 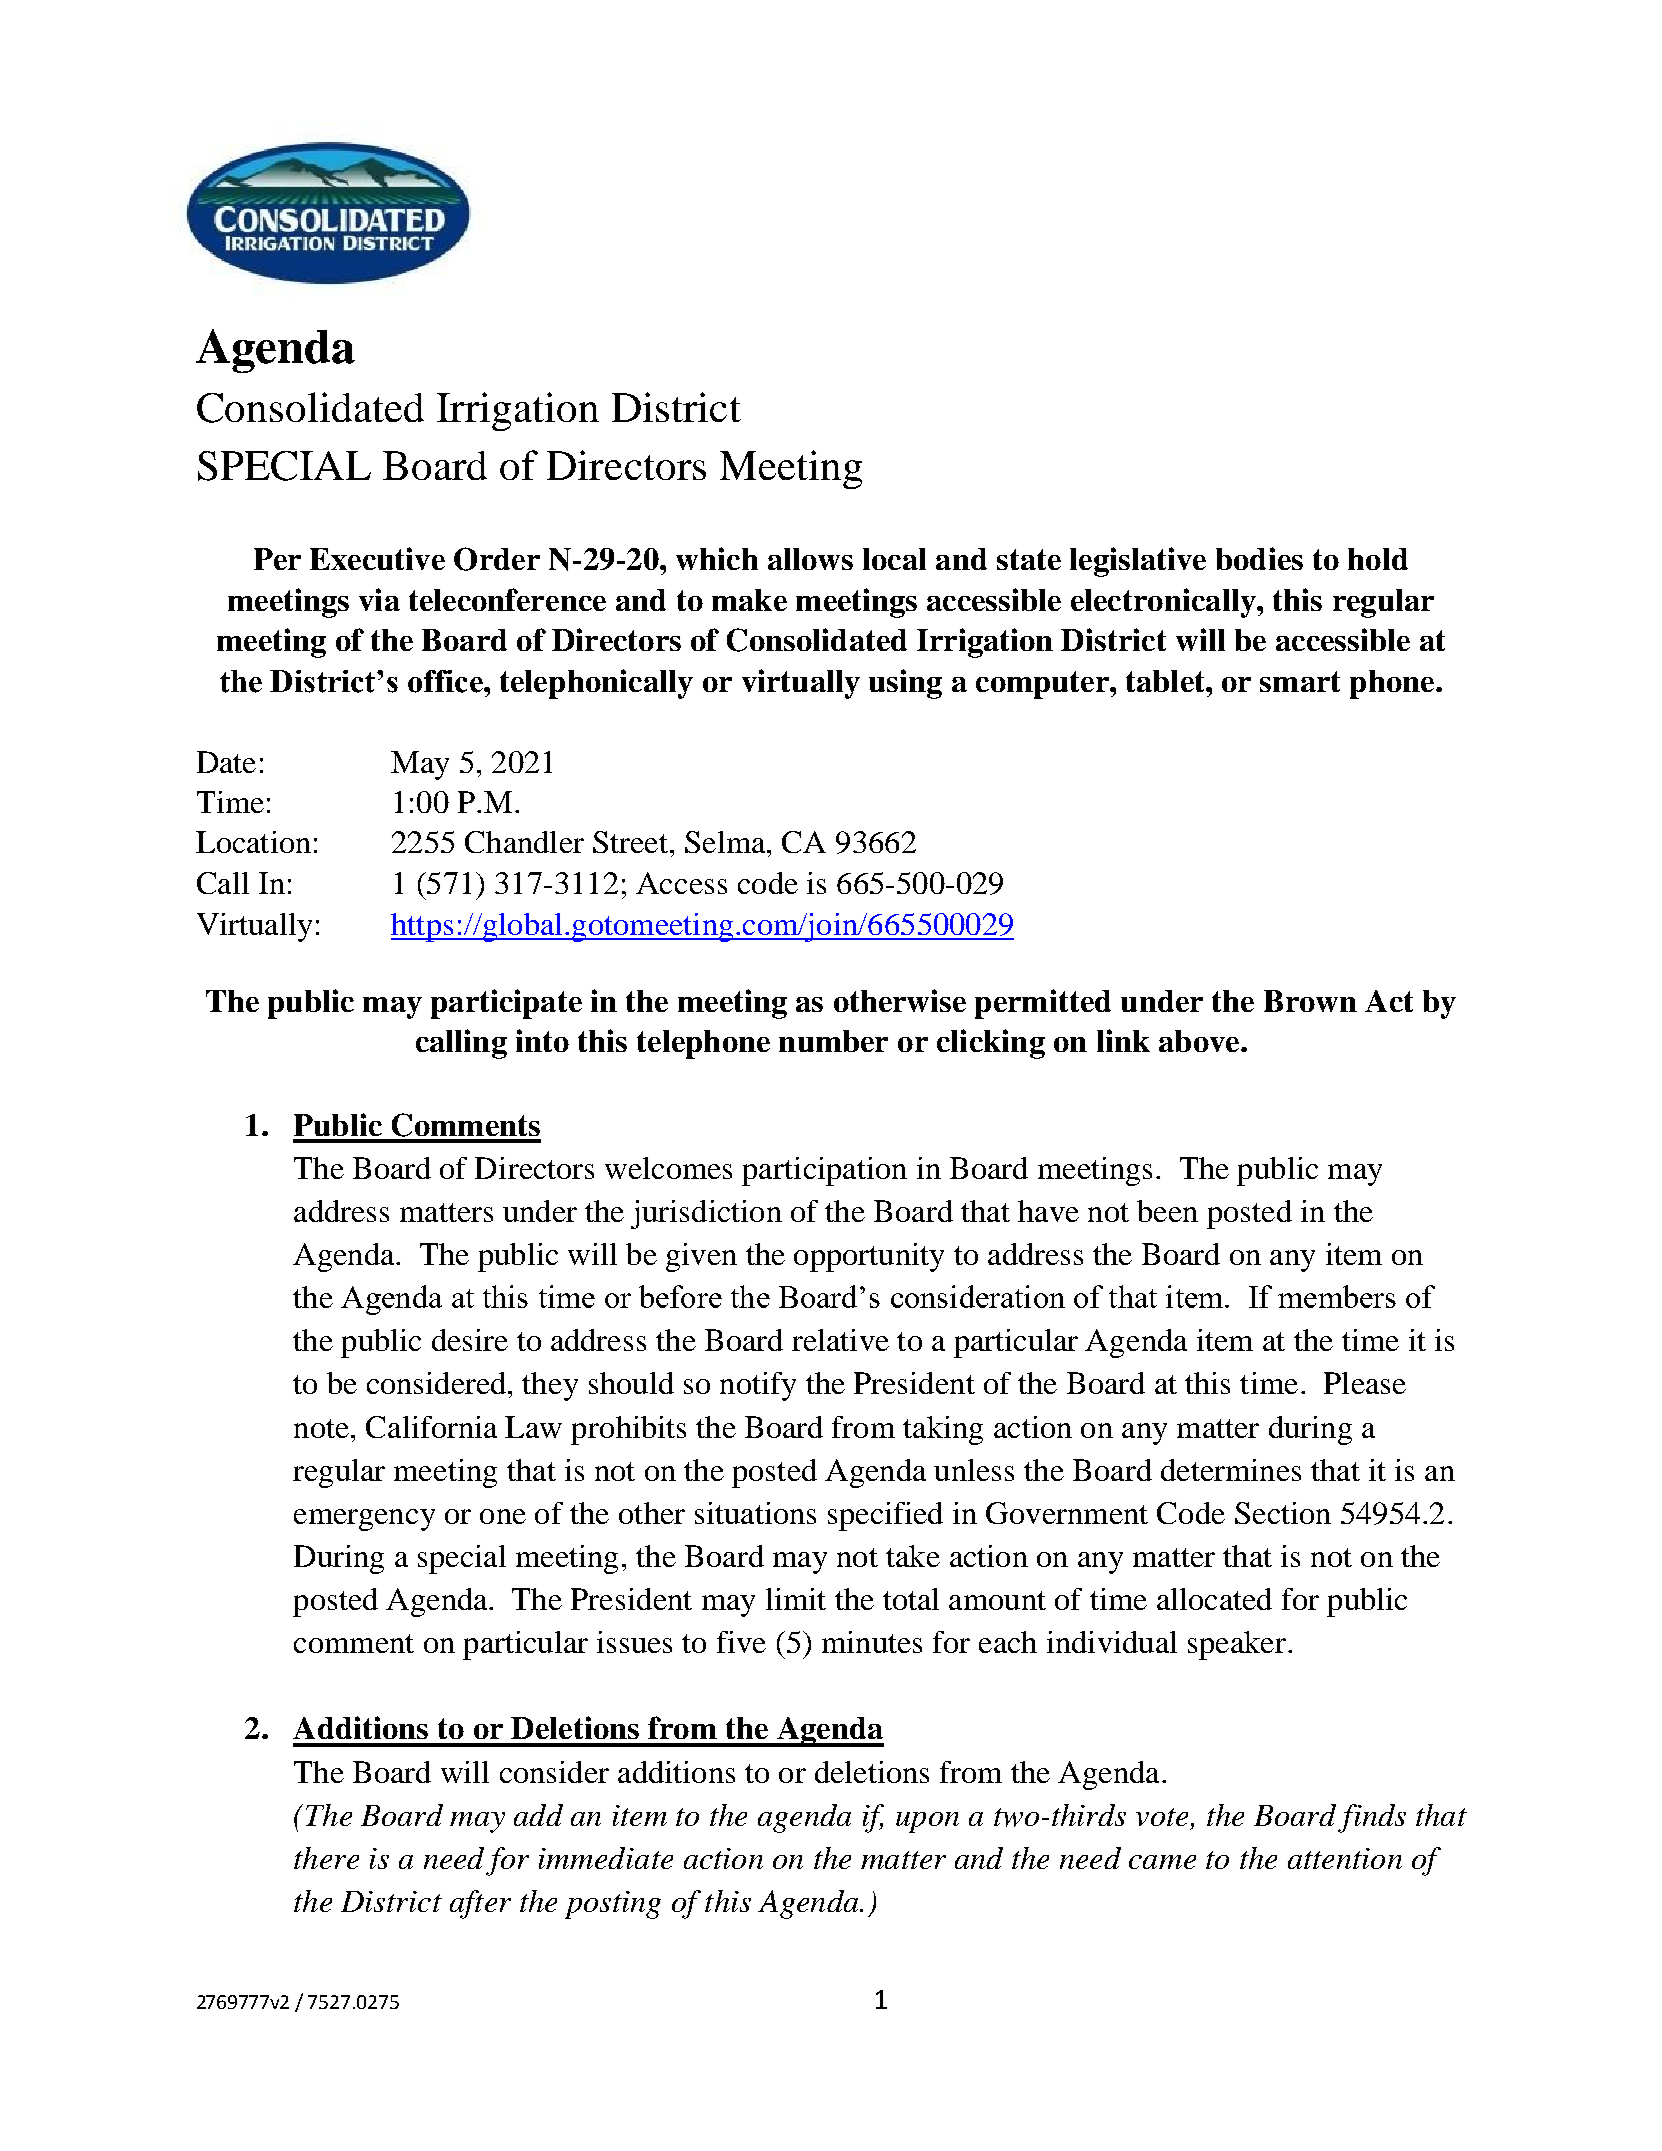 What do you see at coordinates (749, 600) in the image?
I see `make` at bounding box center [749, 600].
